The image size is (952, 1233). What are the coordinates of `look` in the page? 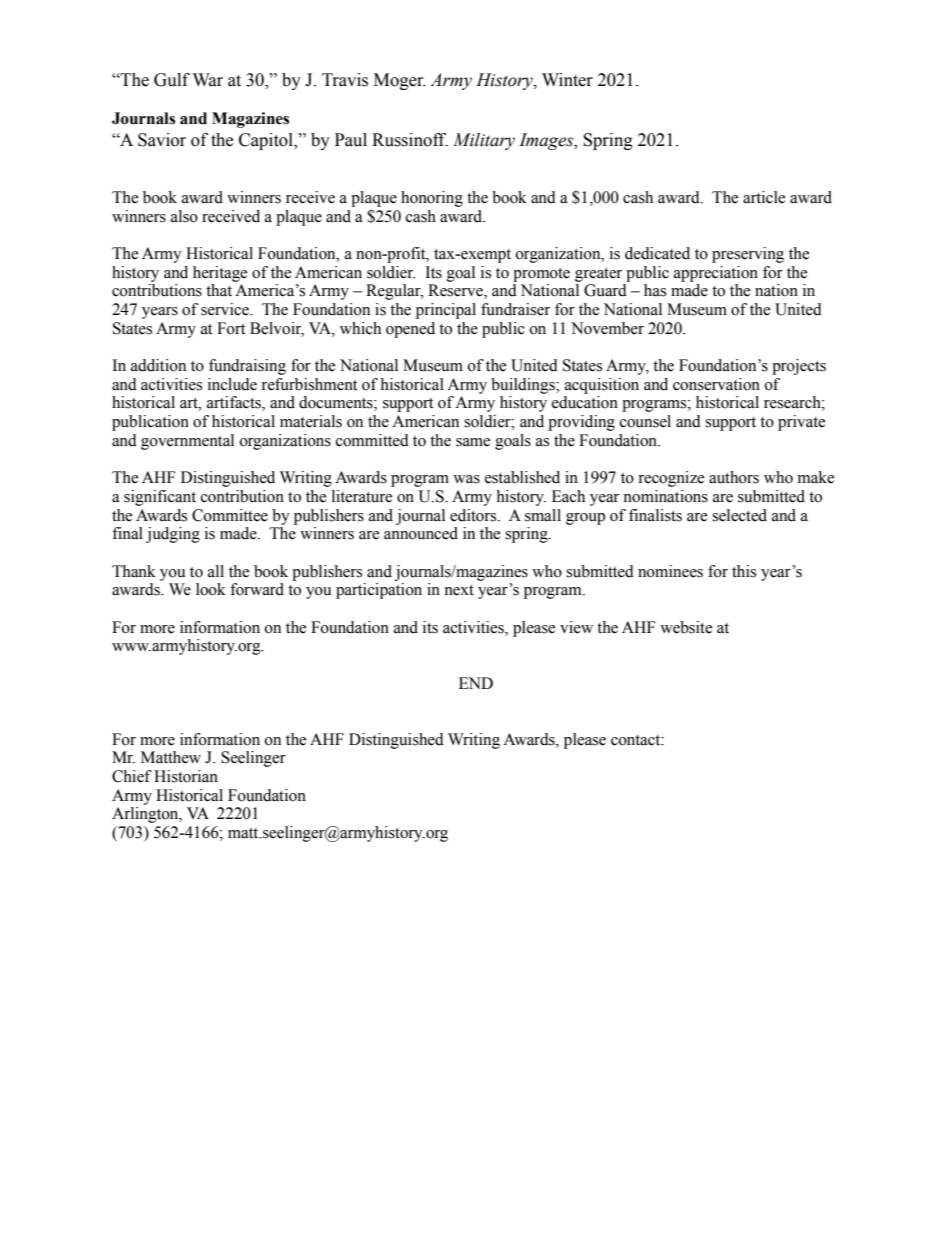 It's located at (211, 589).
